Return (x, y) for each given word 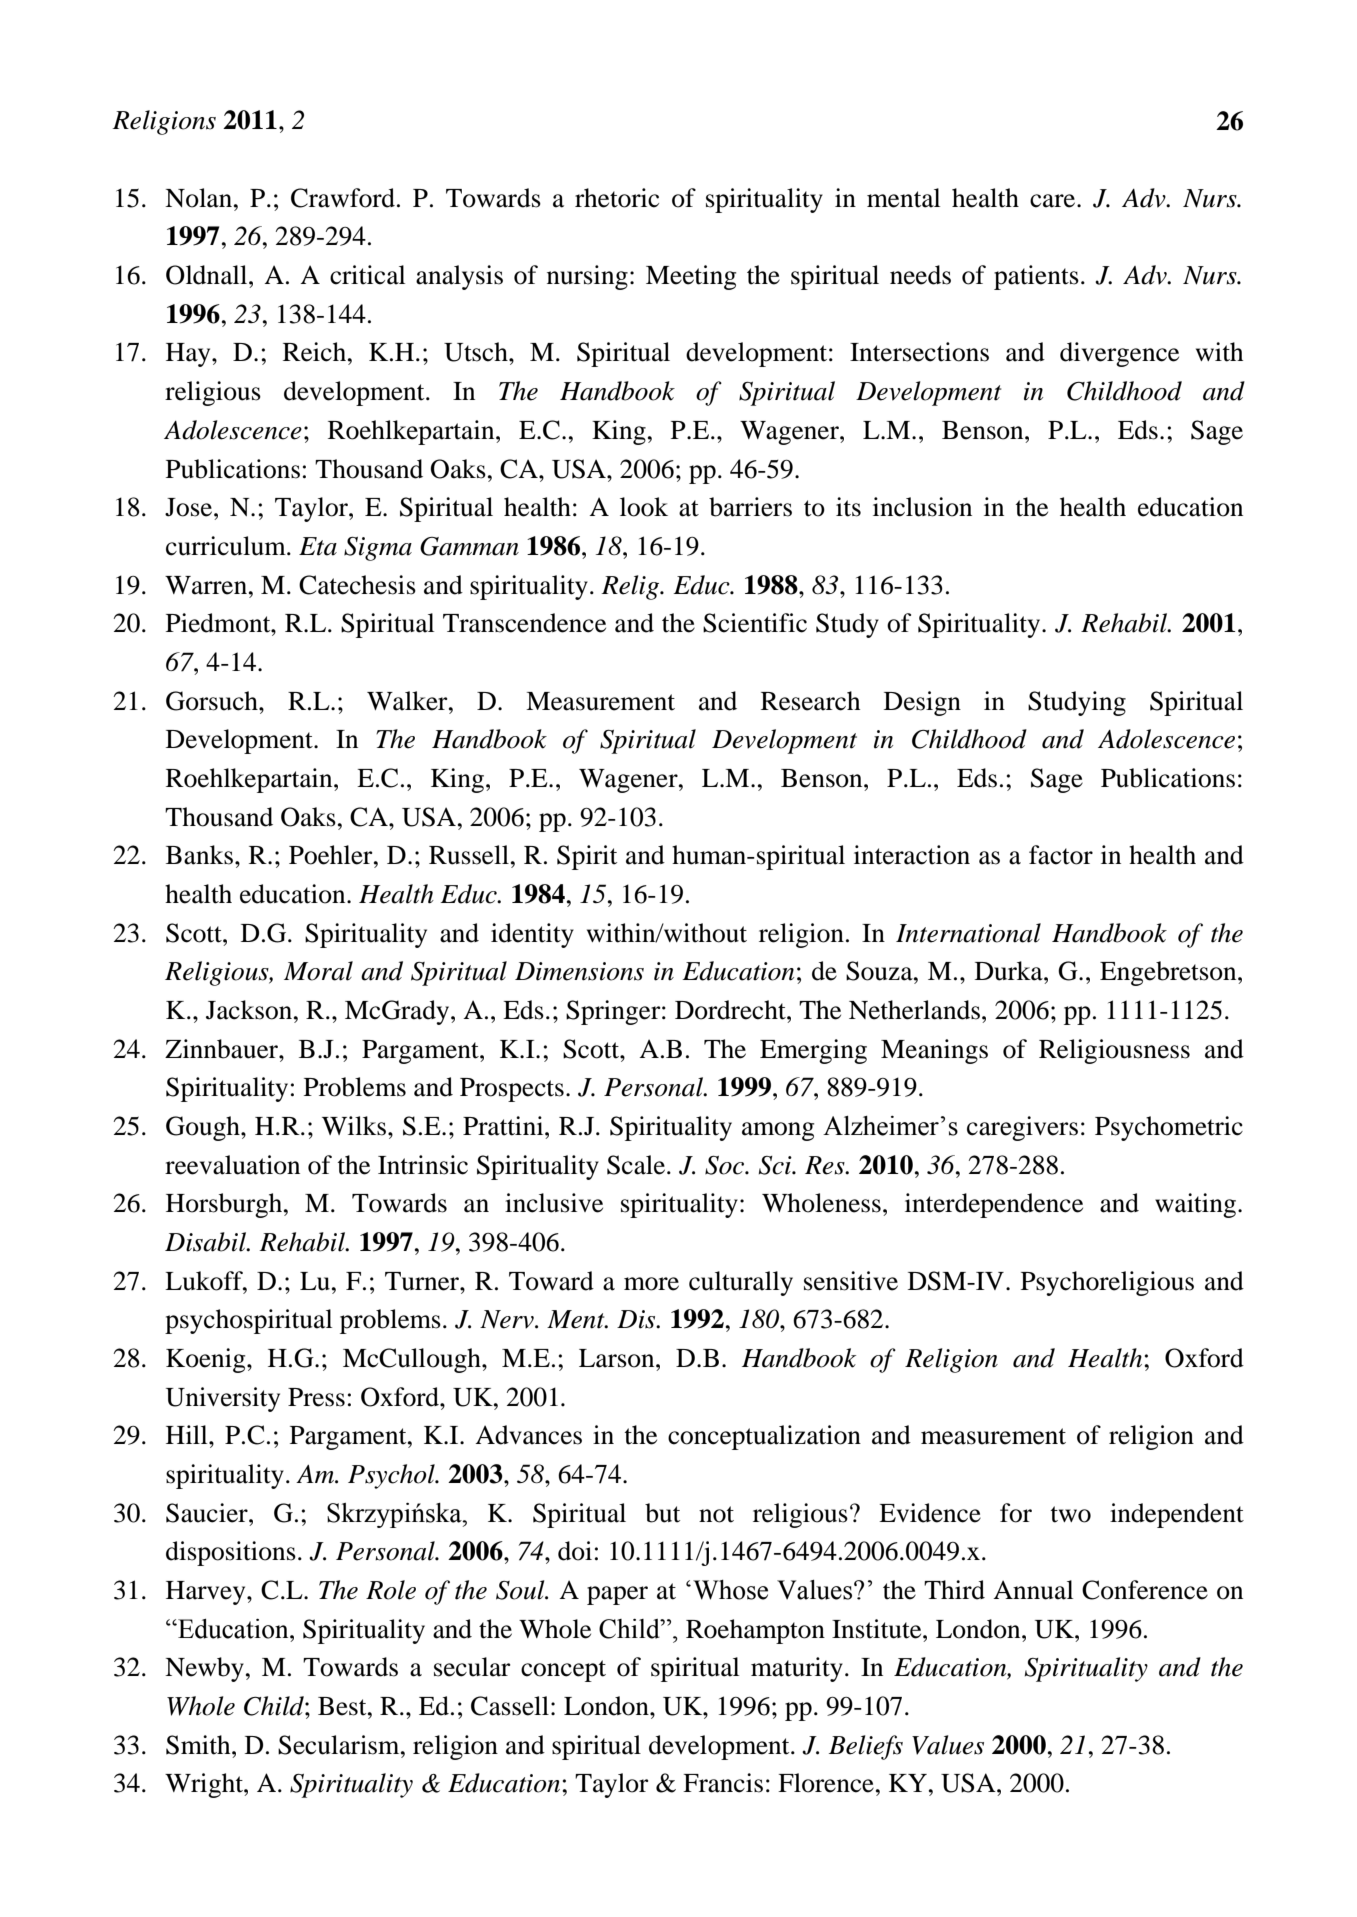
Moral (318, 971)
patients (1036, 277)
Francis (723, 1783)
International (968, 933)
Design (922, 703)
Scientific (755, 623)
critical (367, 275)
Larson (618, 1358)
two (1070, 1514)
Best (343, 1706)
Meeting (691, 277)
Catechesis (357, 585)
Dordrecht (731, 1010)
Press (316, 1397)
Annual (1033, 1590)
